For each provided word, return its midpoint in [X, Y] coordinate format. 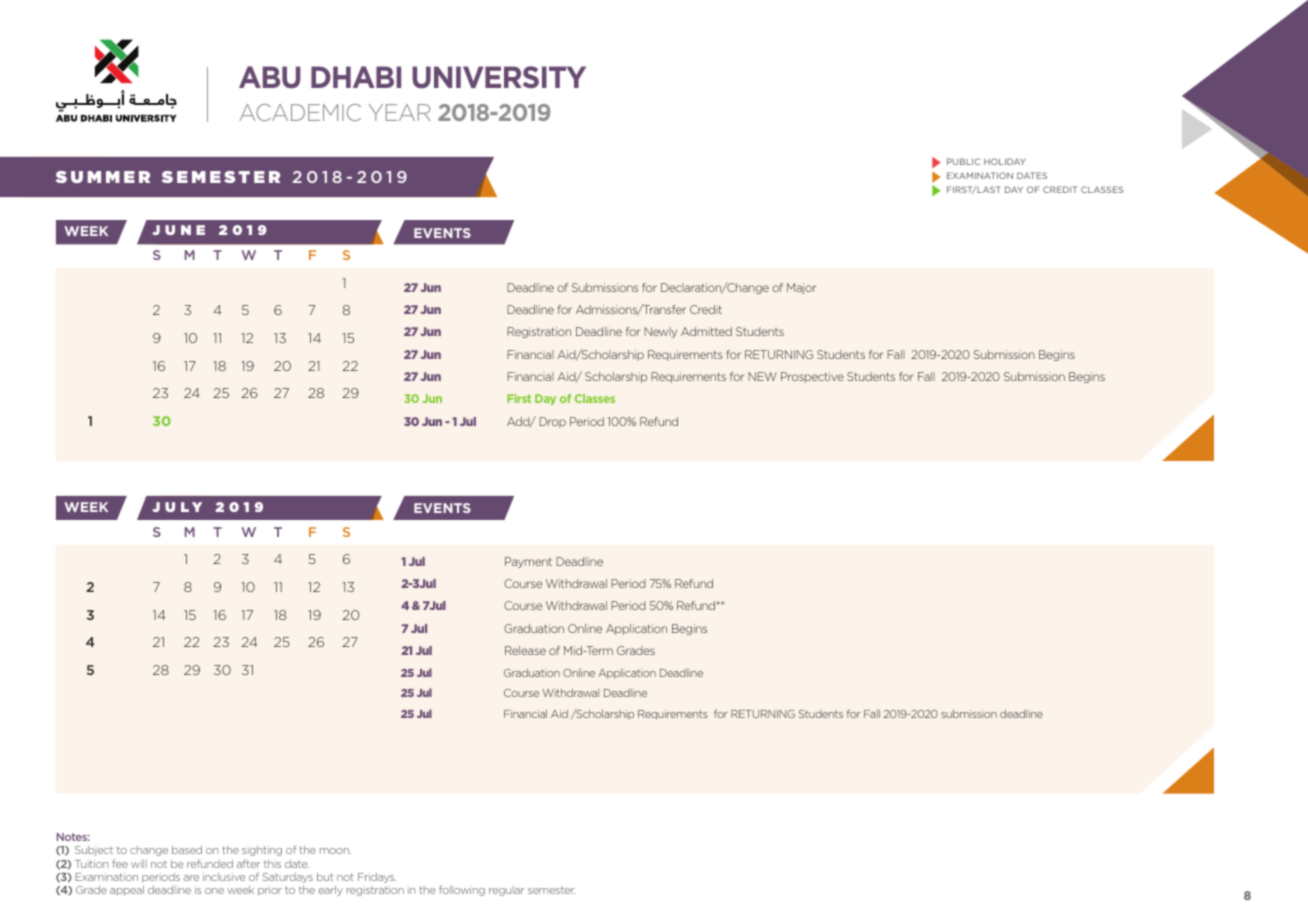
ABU [270, 77]
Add [519, 422]
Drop [552, 422]
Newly [660, 332]
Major [801, 288]
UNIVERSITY [499, 77]
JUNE [178, 230]
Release [525, 650]
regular [507, 891]
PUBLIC [963, 161]
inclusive [224, 877]
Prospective [812, 377]
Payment [528, 562]
